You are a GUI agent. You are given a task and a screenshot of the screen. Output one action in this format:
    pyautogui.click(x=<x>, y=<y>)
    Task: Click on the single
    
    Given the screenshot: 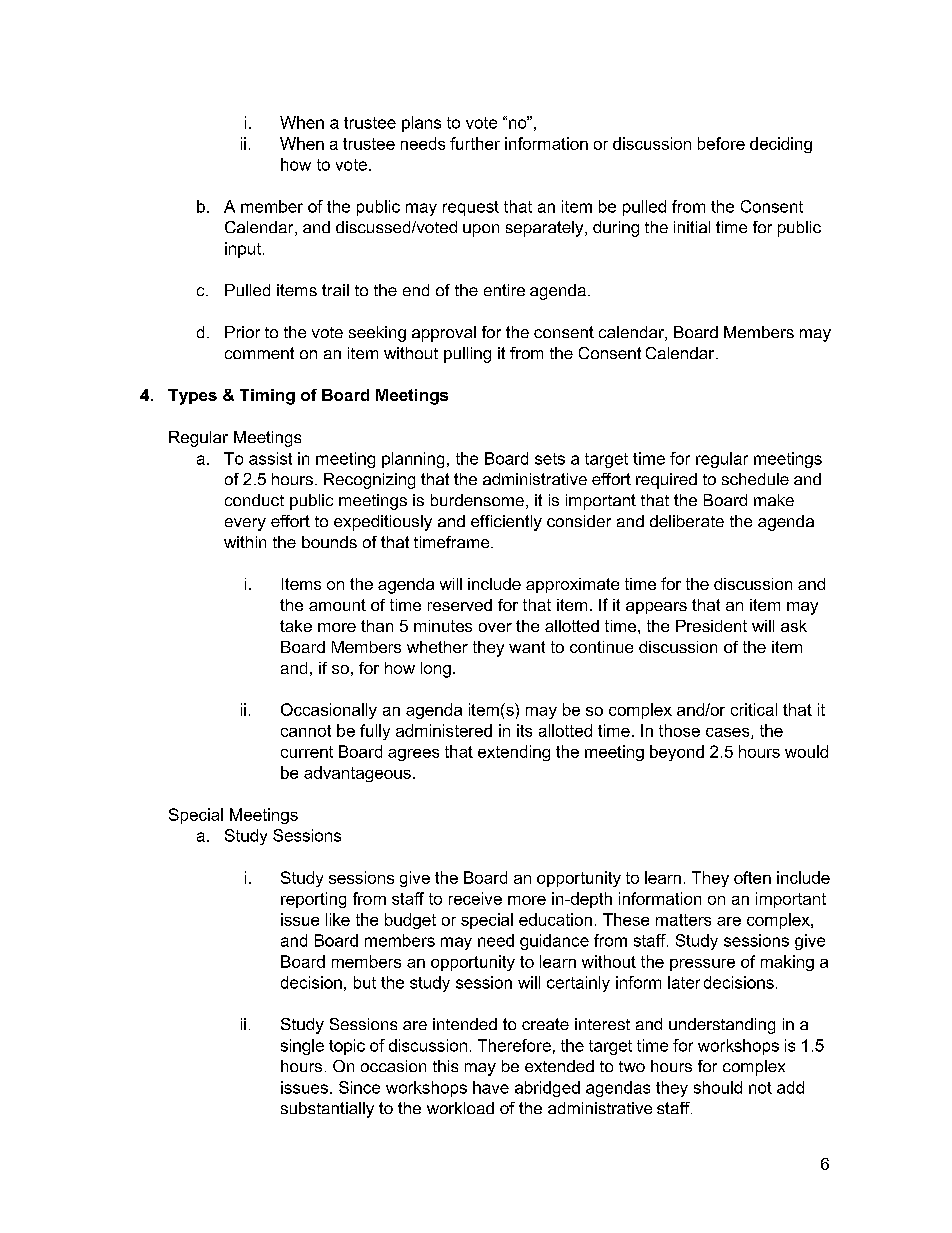 What is the action you would take?
    pyautogui.click(x=302, y=1047)
